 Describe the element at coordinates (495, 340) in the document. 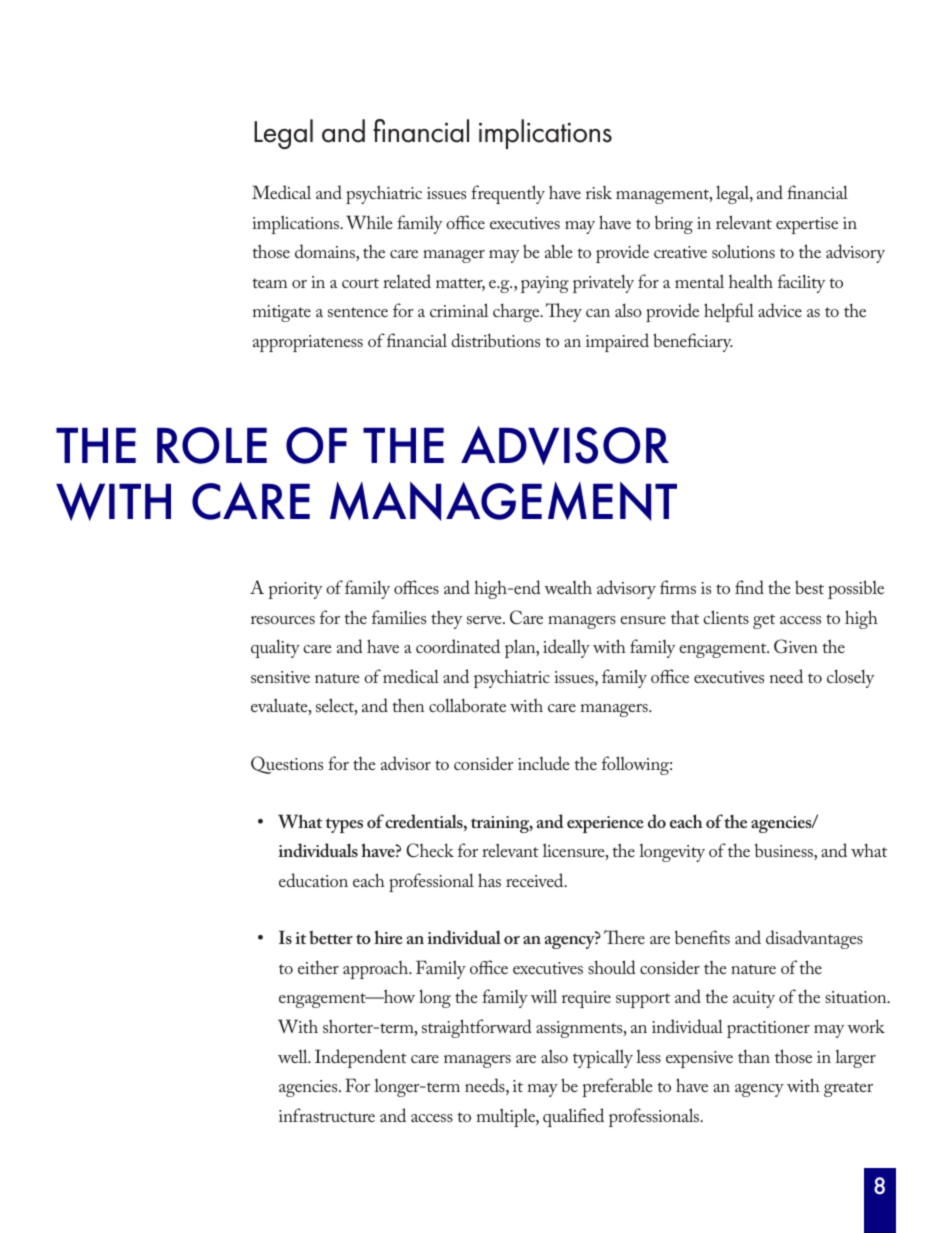

I see `distributions` at that location.
